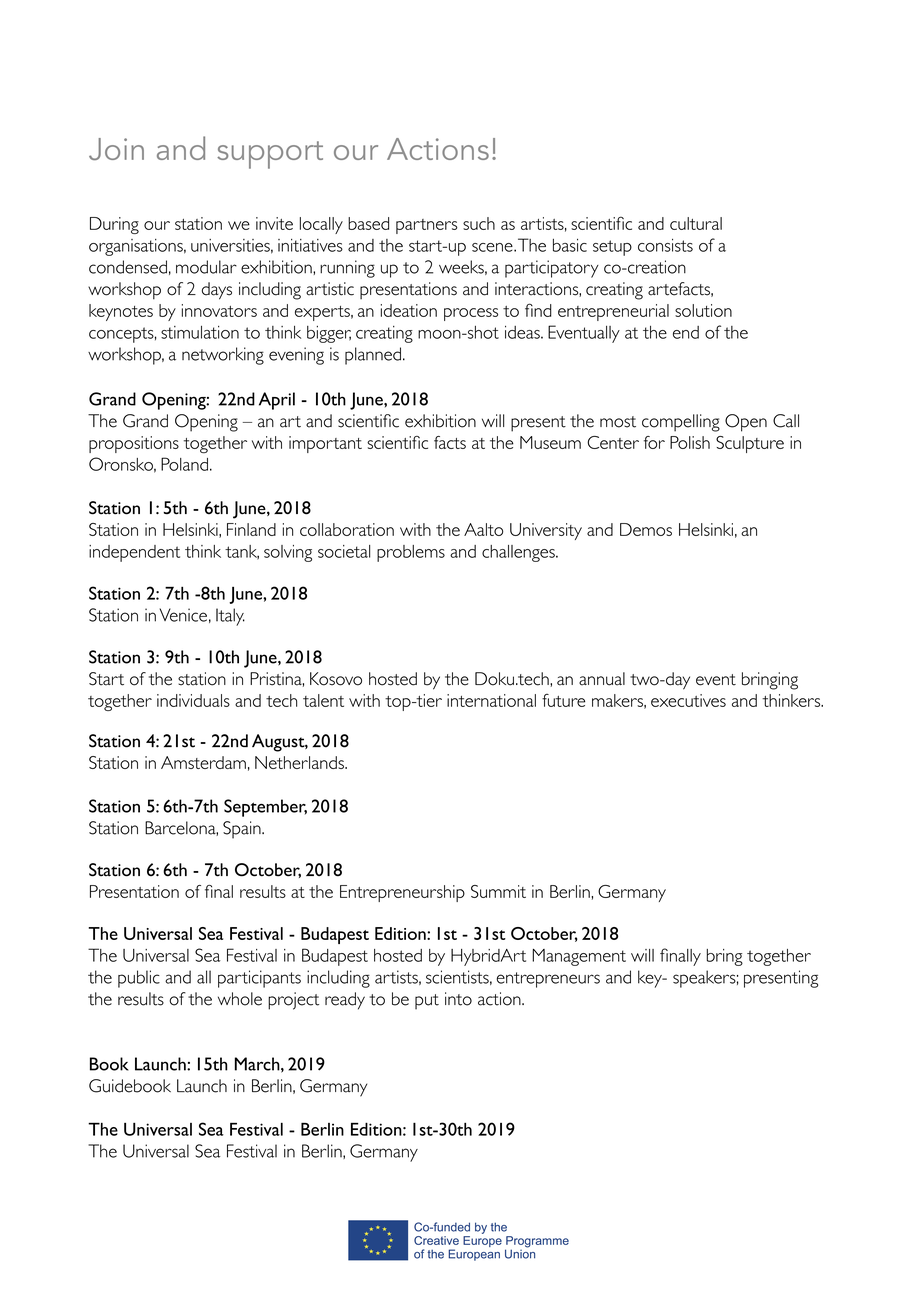 This screenshot has height=1308, width=924. I want to click on Join, so click(116, 149).
